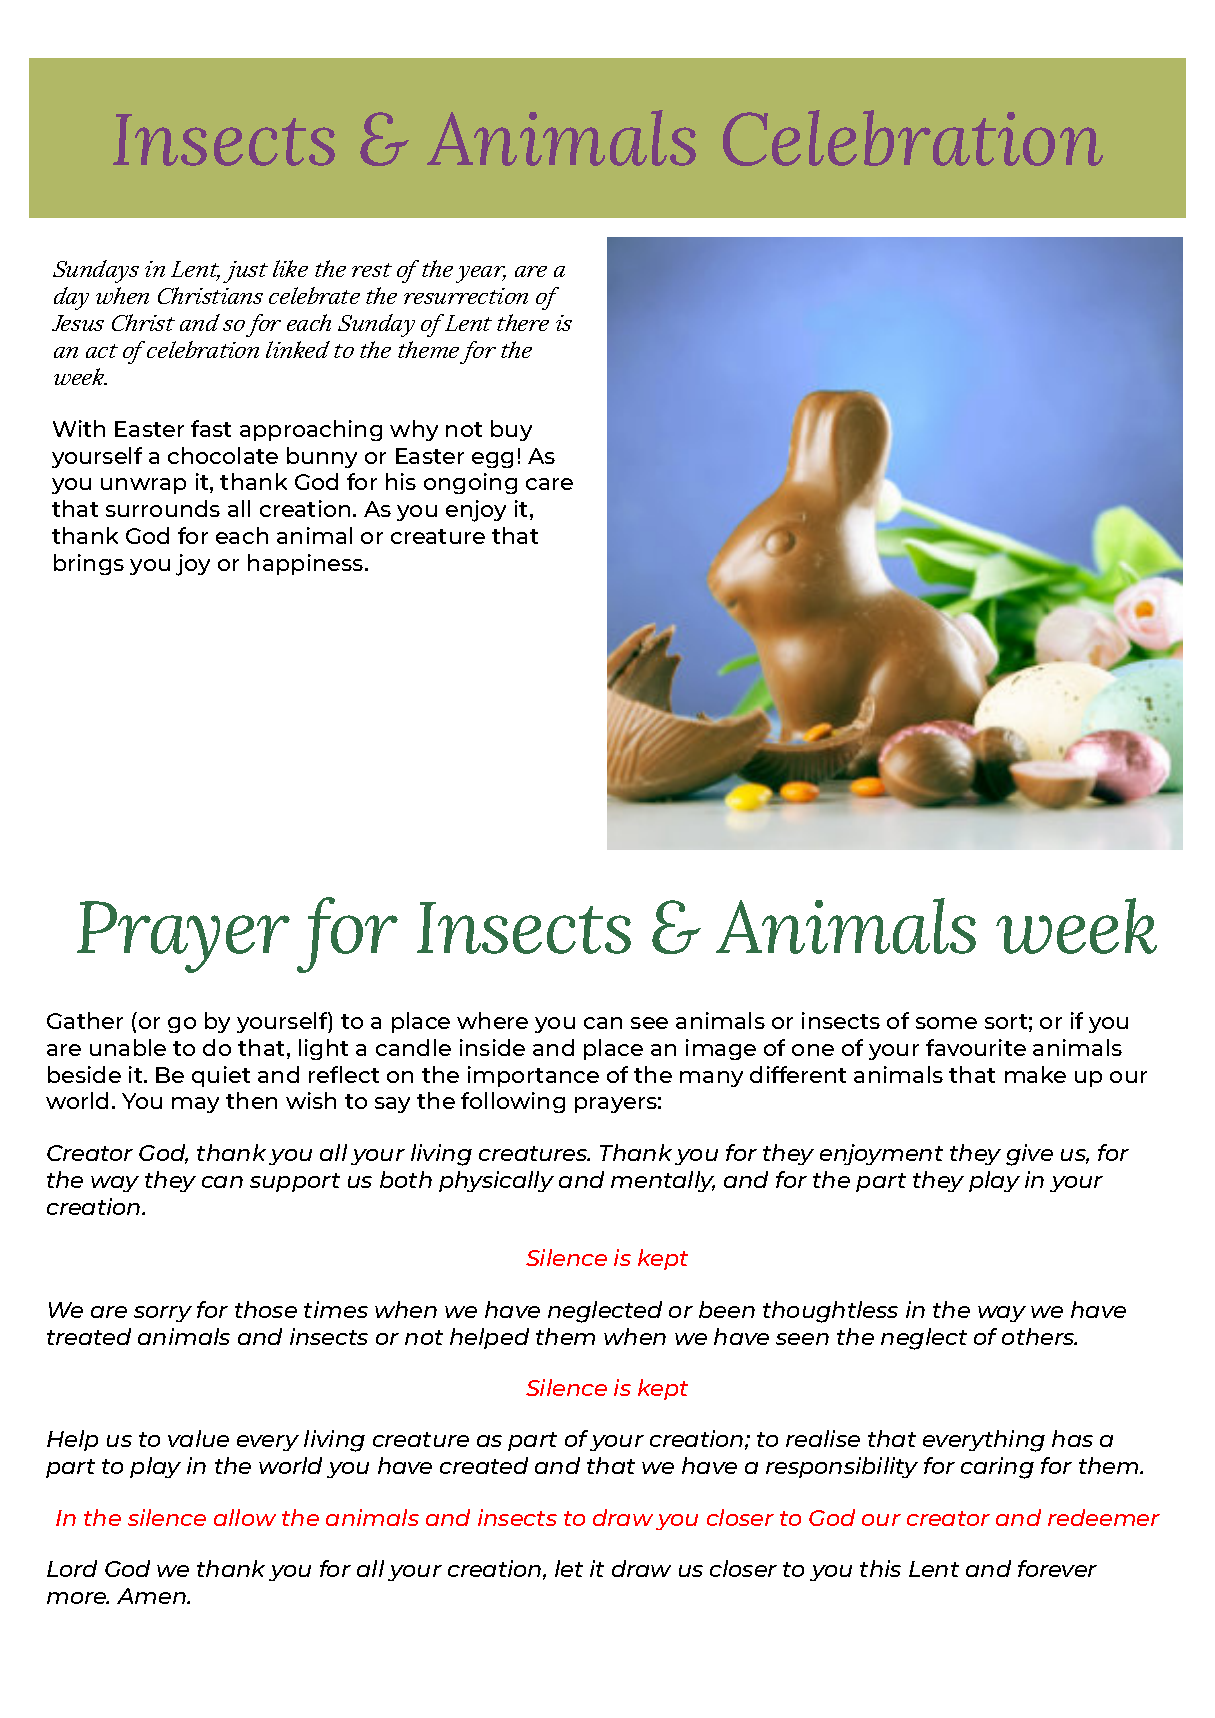 The image size is (1215, 1718). What do you see at coordinates (549, 484) in the page?
I see `care` at bounding box center [549, 484].
